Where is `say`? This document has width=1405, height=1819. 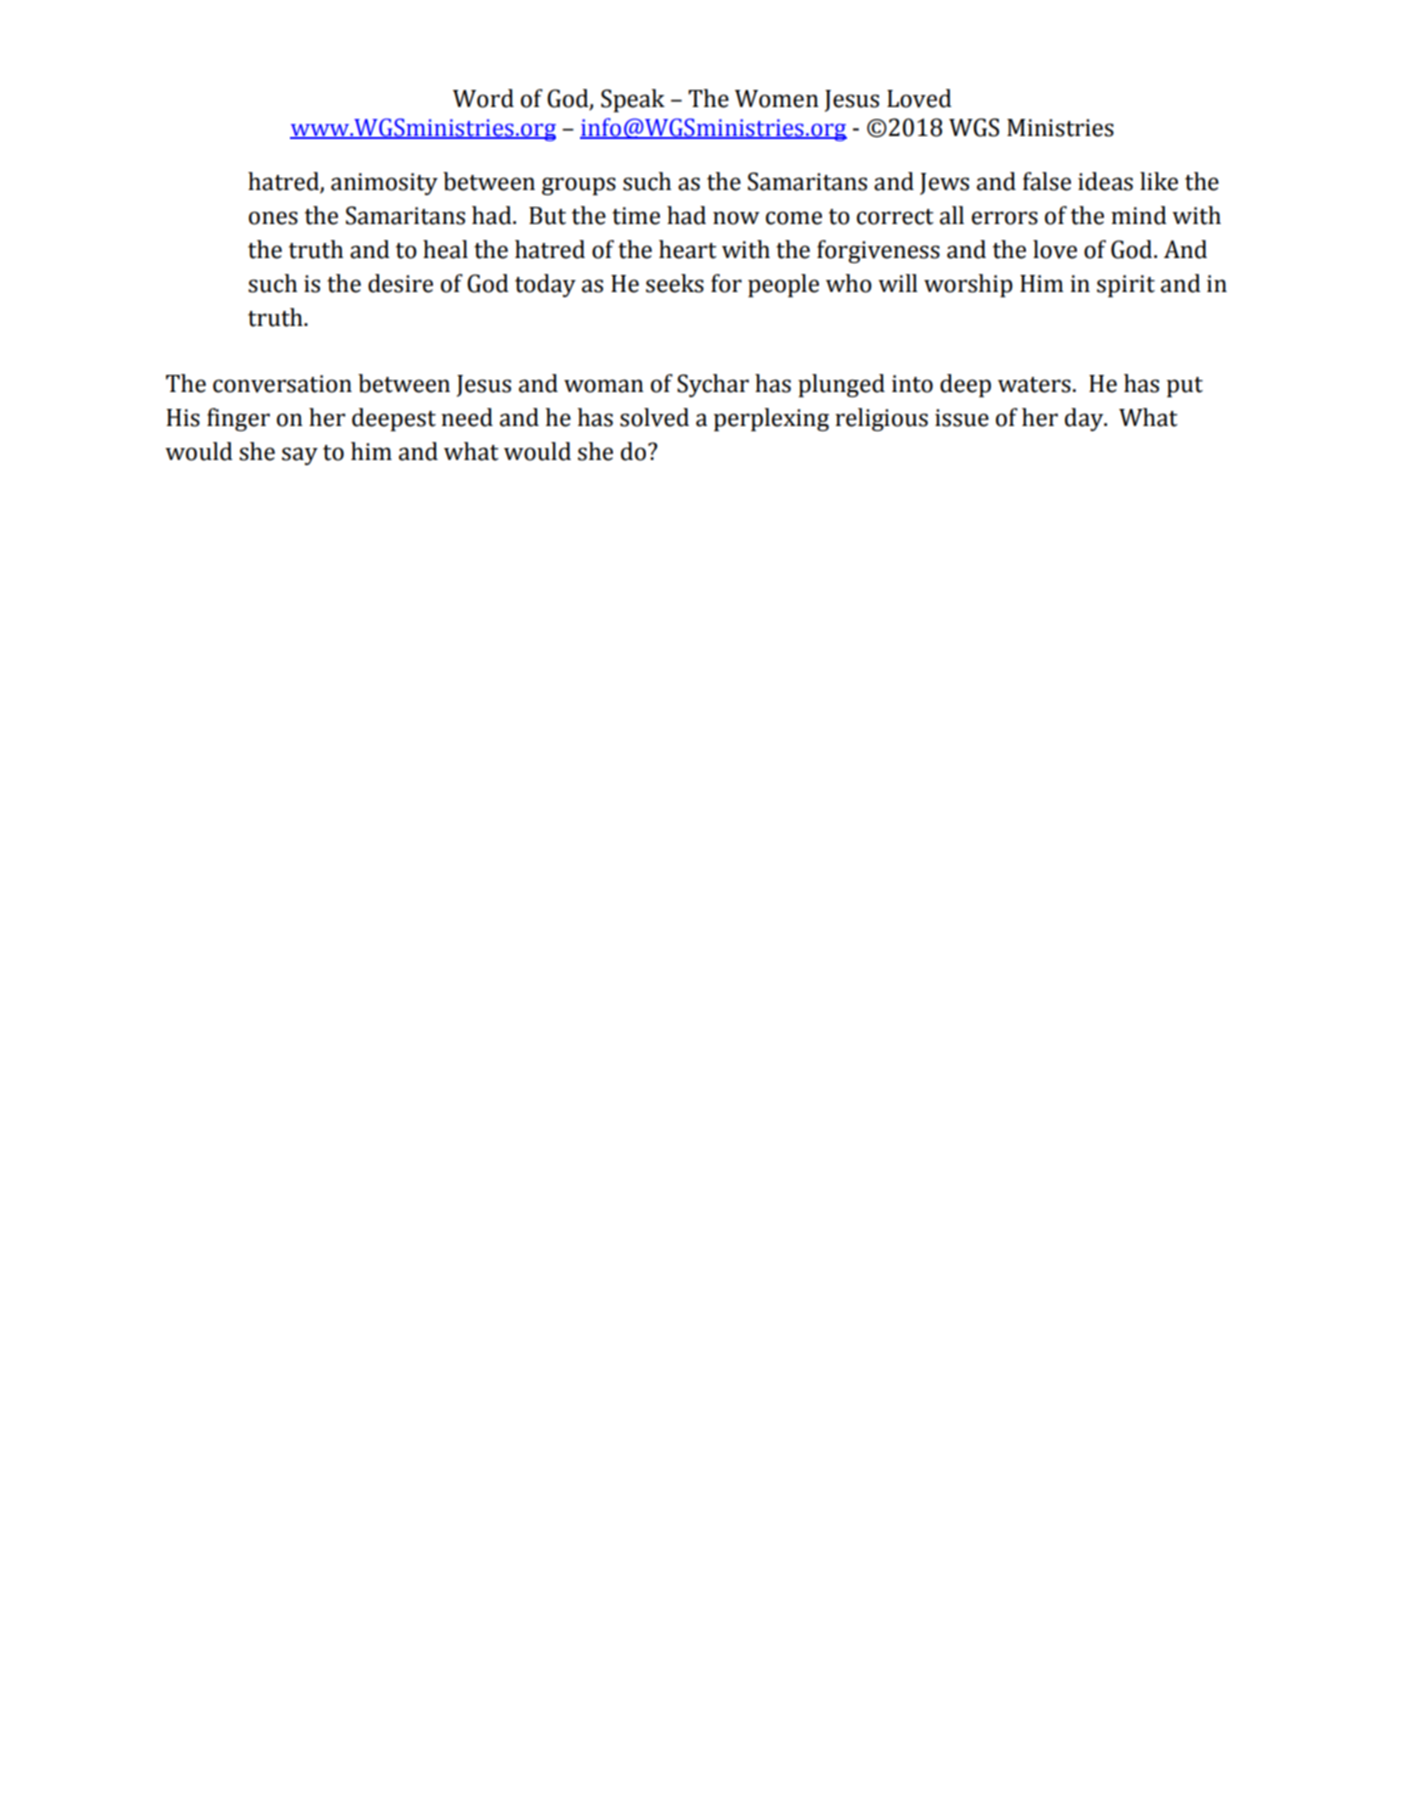
say is located at coordinates (300, 456).
